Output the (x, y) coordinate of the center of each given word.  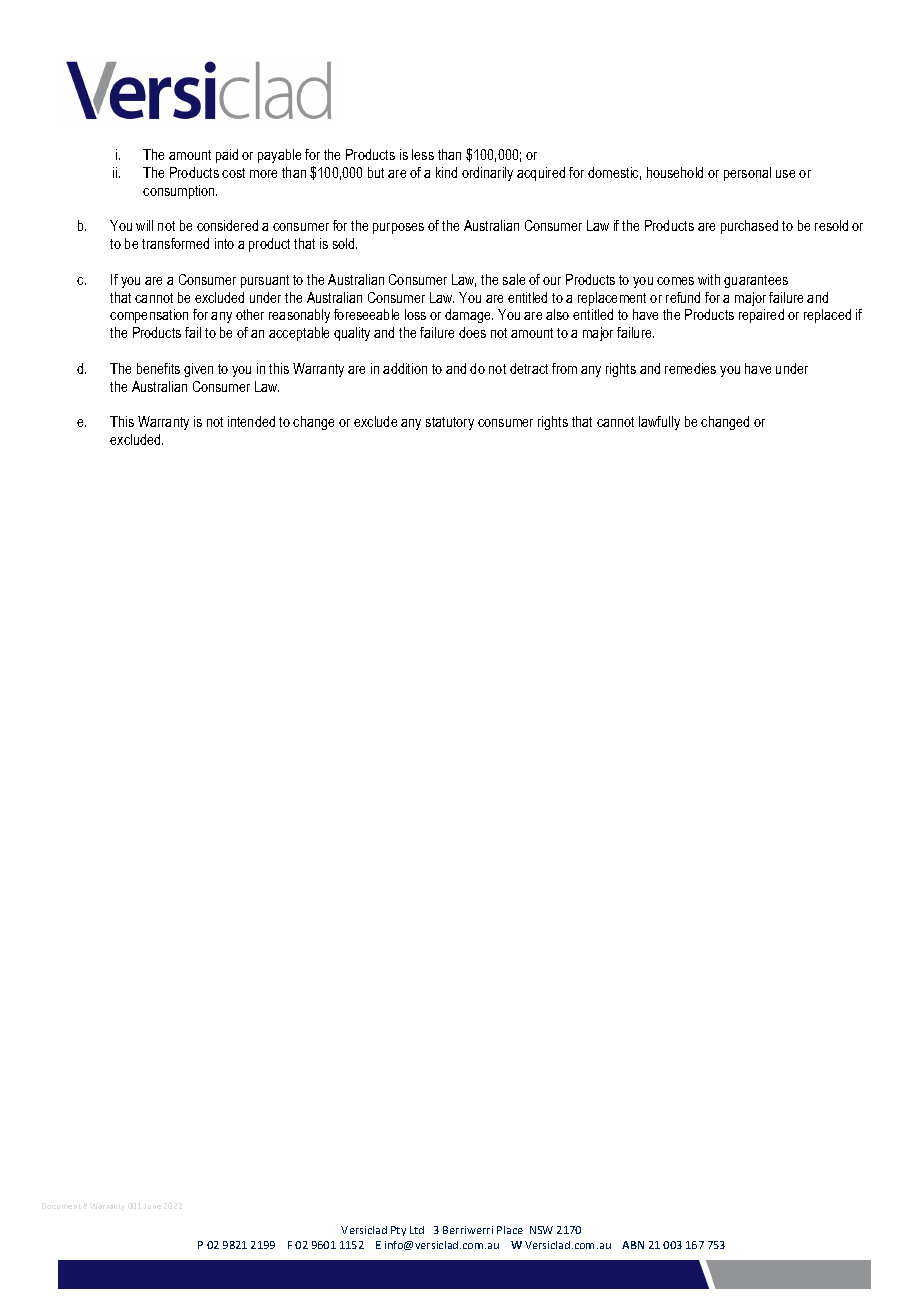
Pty (398, 1231)
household (675, 172)
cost (233, 173)
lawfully (659, 423)
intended (251, 421)
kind (446, 172)
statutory (450, 423)
